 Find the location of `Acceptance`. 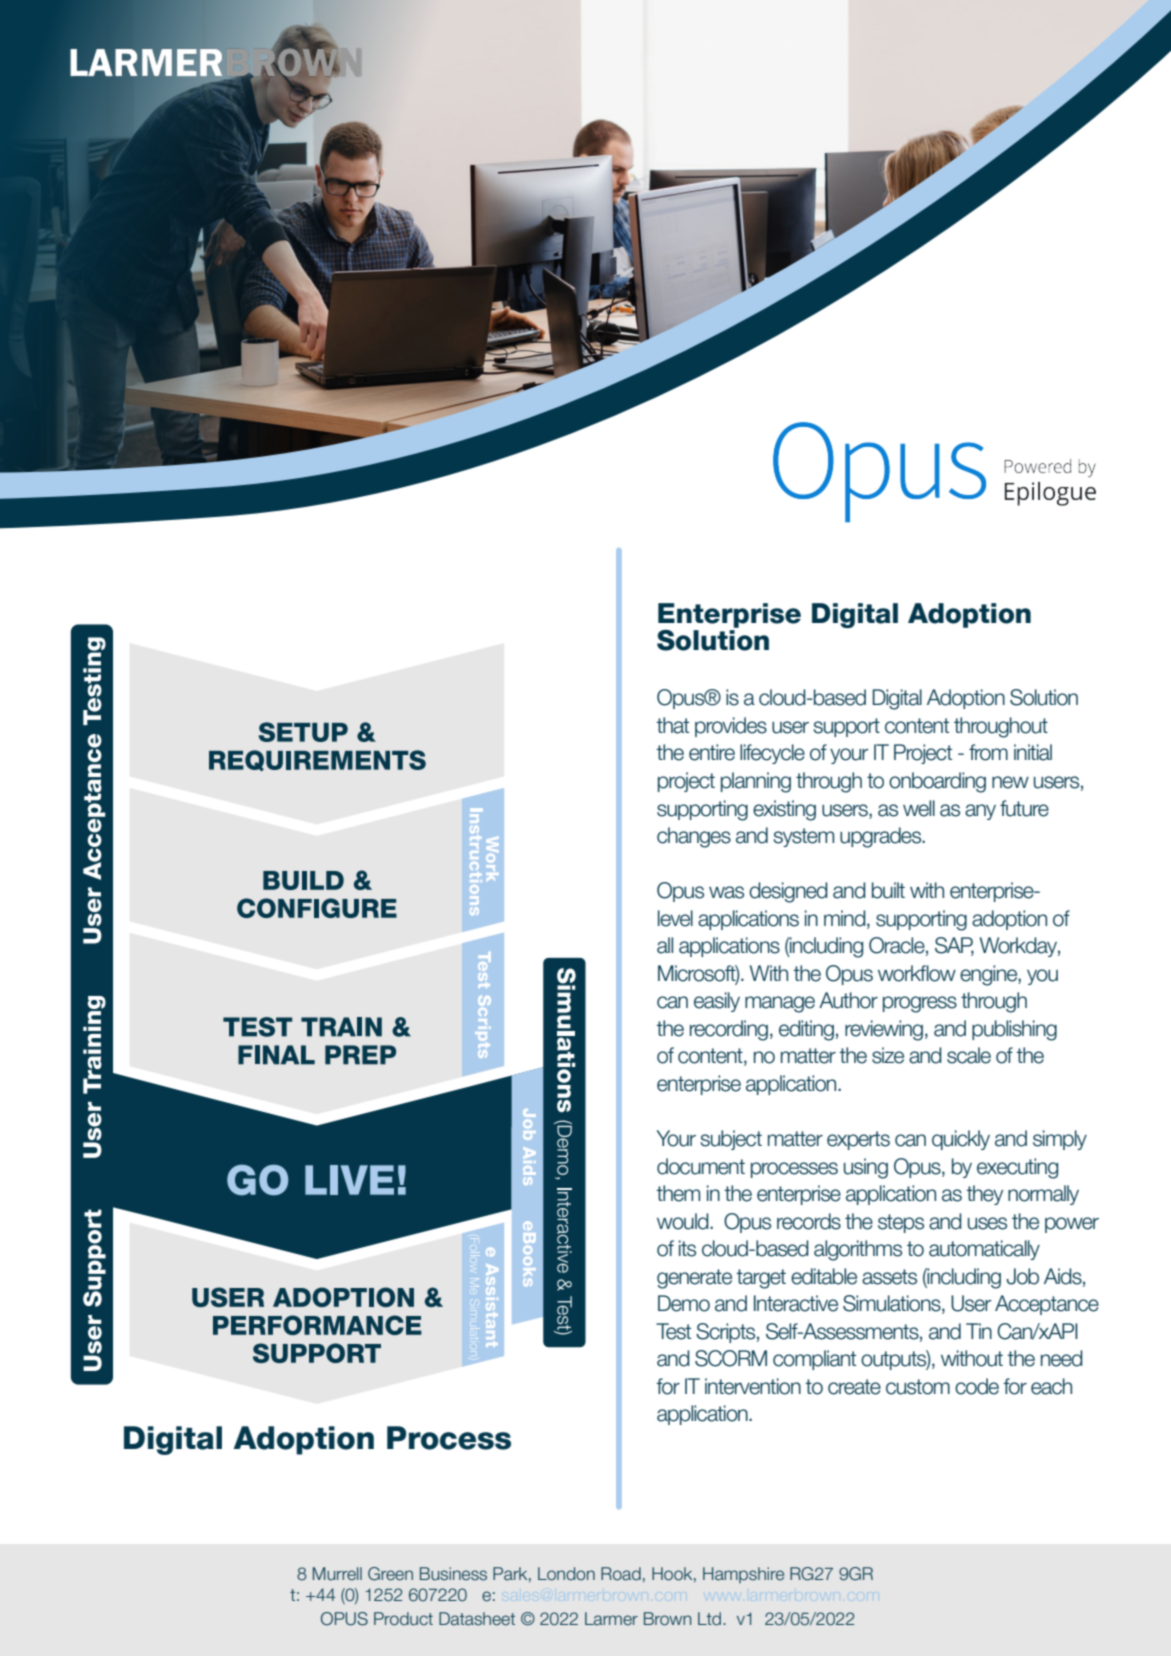

Acceptance is located at coordinates (1047, 1305).
